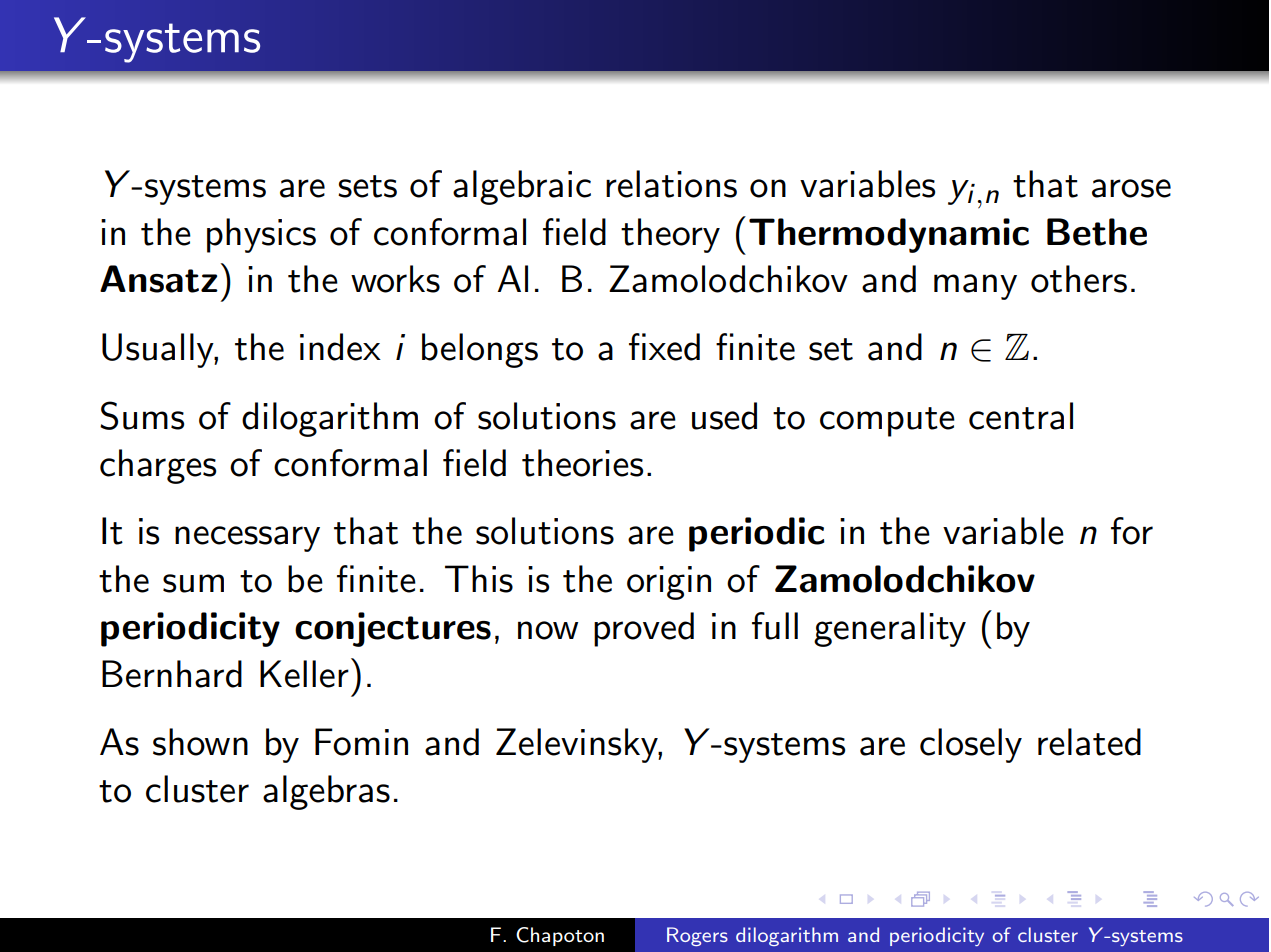 The height and width of the page is (952, 1271). Describe the element at coordinates (1021, 416) in the page. I see `central` at that location.
